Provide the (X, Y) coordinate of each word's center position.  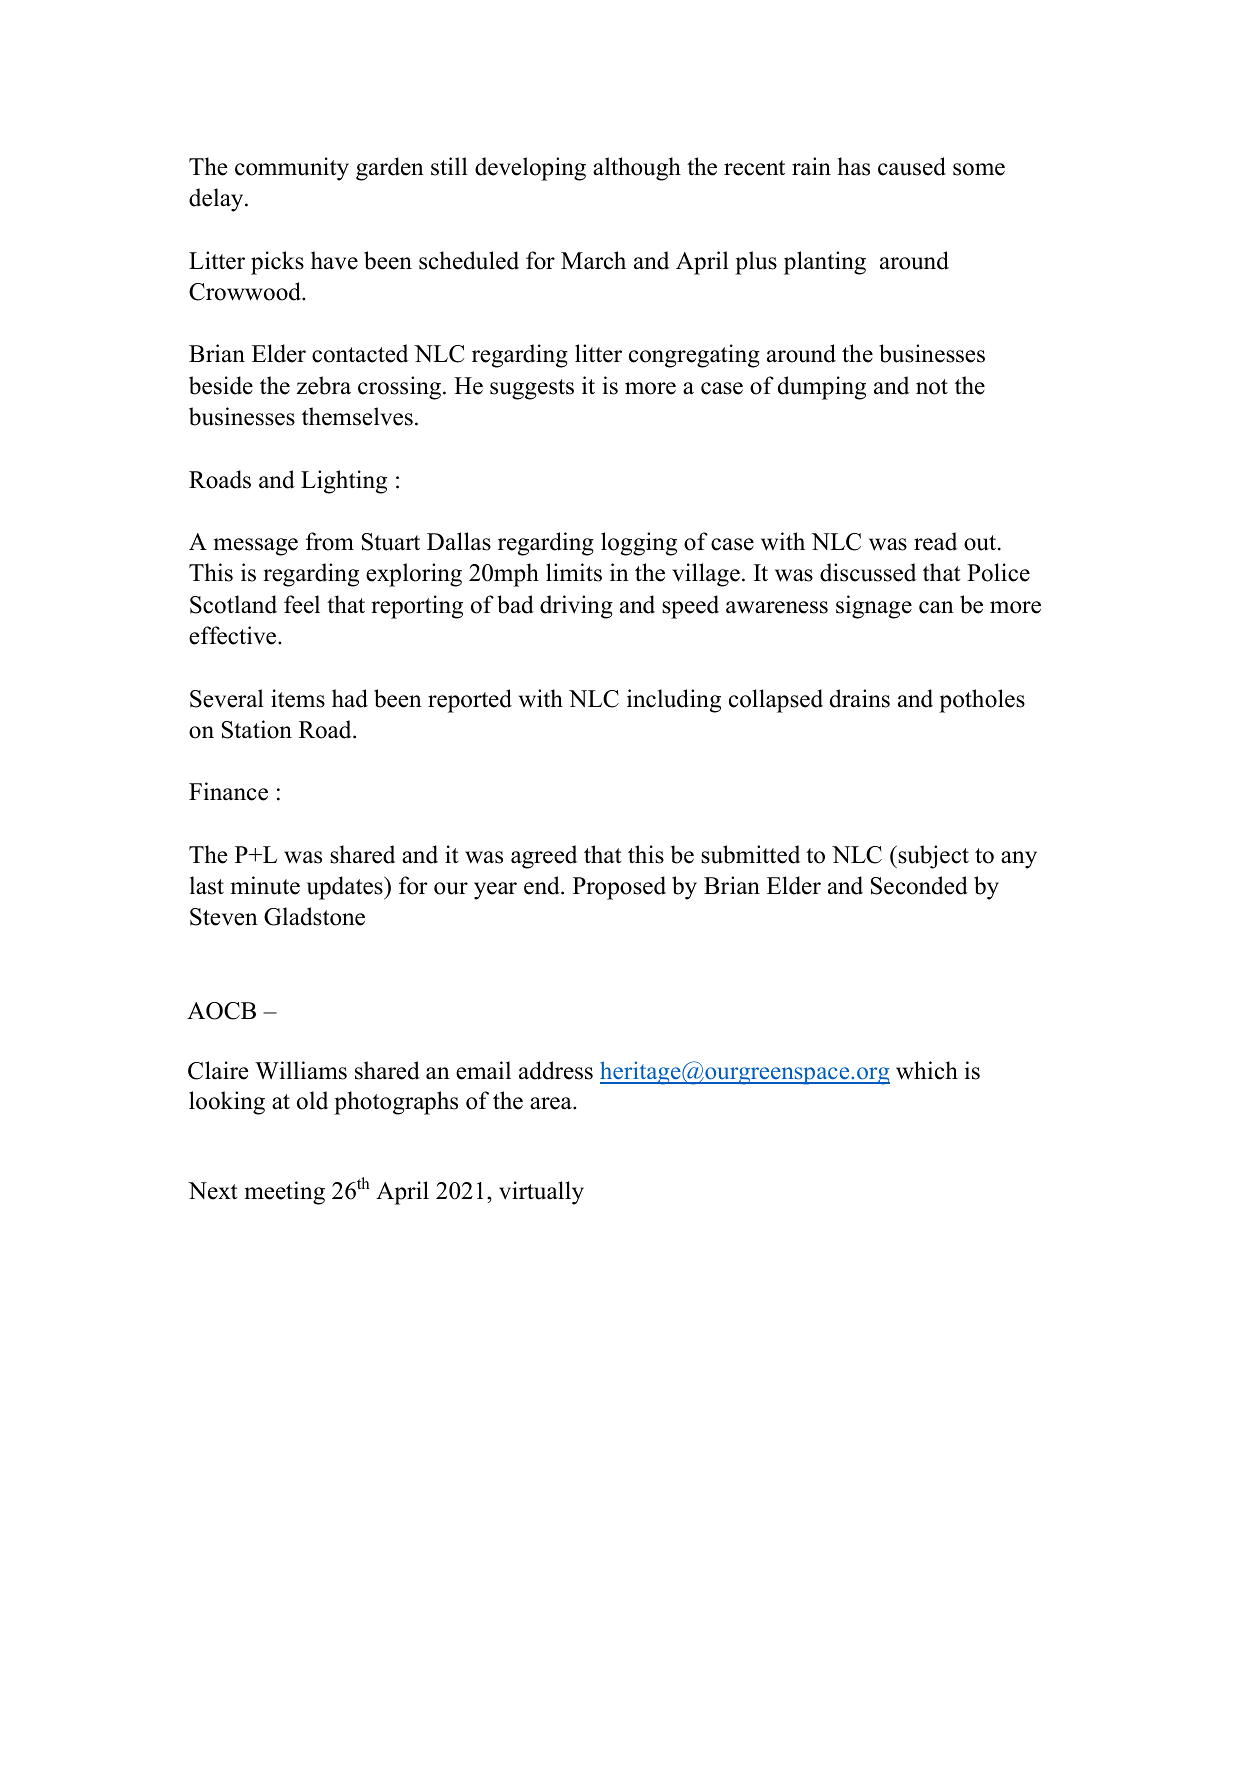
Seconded (919, 885)
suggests (532, 389)
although (637, 169)
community (292, 169)
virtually (541, 1193)
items (298, 698)
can (936, 607)
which (927, 1070)
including (674, 701)
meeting (285, 1193)
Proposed (619, 888)
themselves (357, 416)
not (932, 387)
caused (912, 166)
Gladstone (314, 916)
